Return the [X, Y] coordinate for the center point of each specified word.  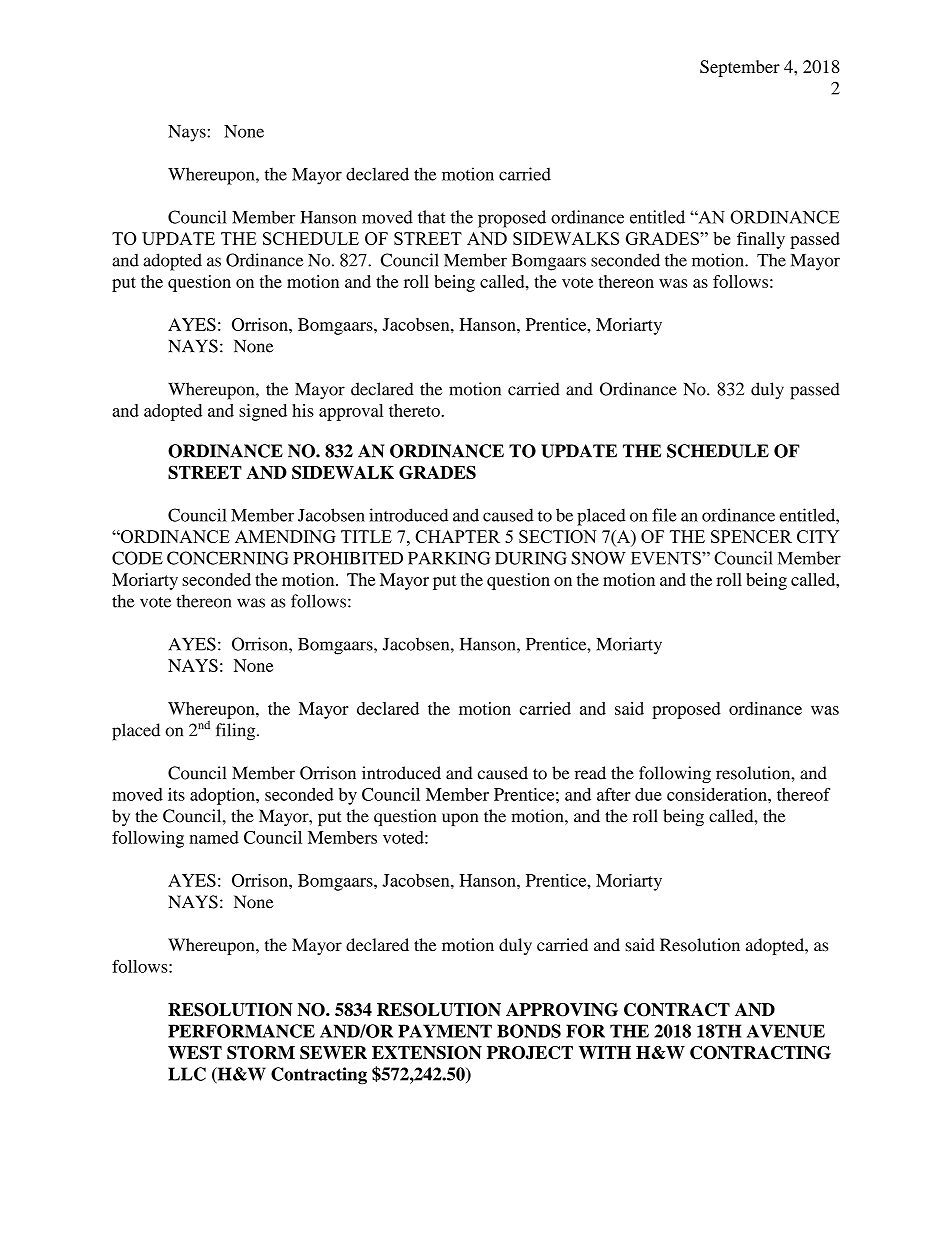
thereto [415, 410]
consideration [718, 794]
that [431, 217]
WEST [195, 1053]
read [590, 773]
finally [761, 240]
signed [263, 412]
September [740, 68]
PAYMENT [445, 1031]
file [664, 515]
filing [237, 732]
